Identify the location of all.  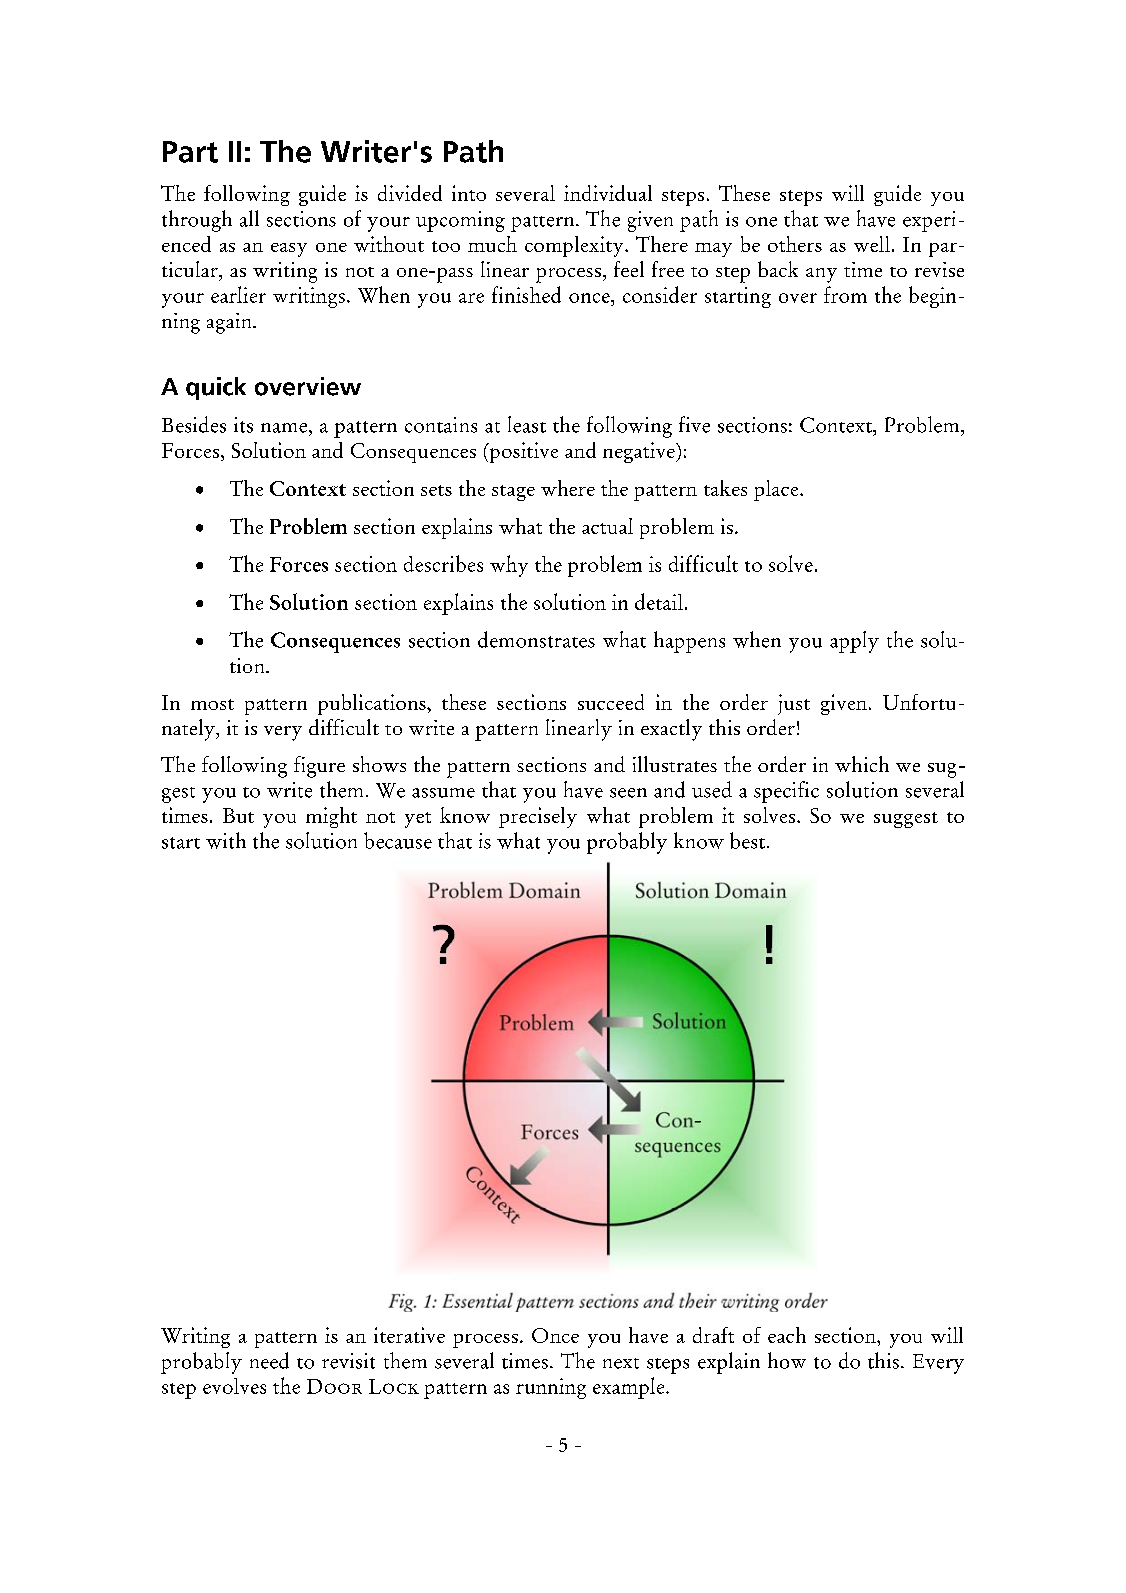
(249, 218).
